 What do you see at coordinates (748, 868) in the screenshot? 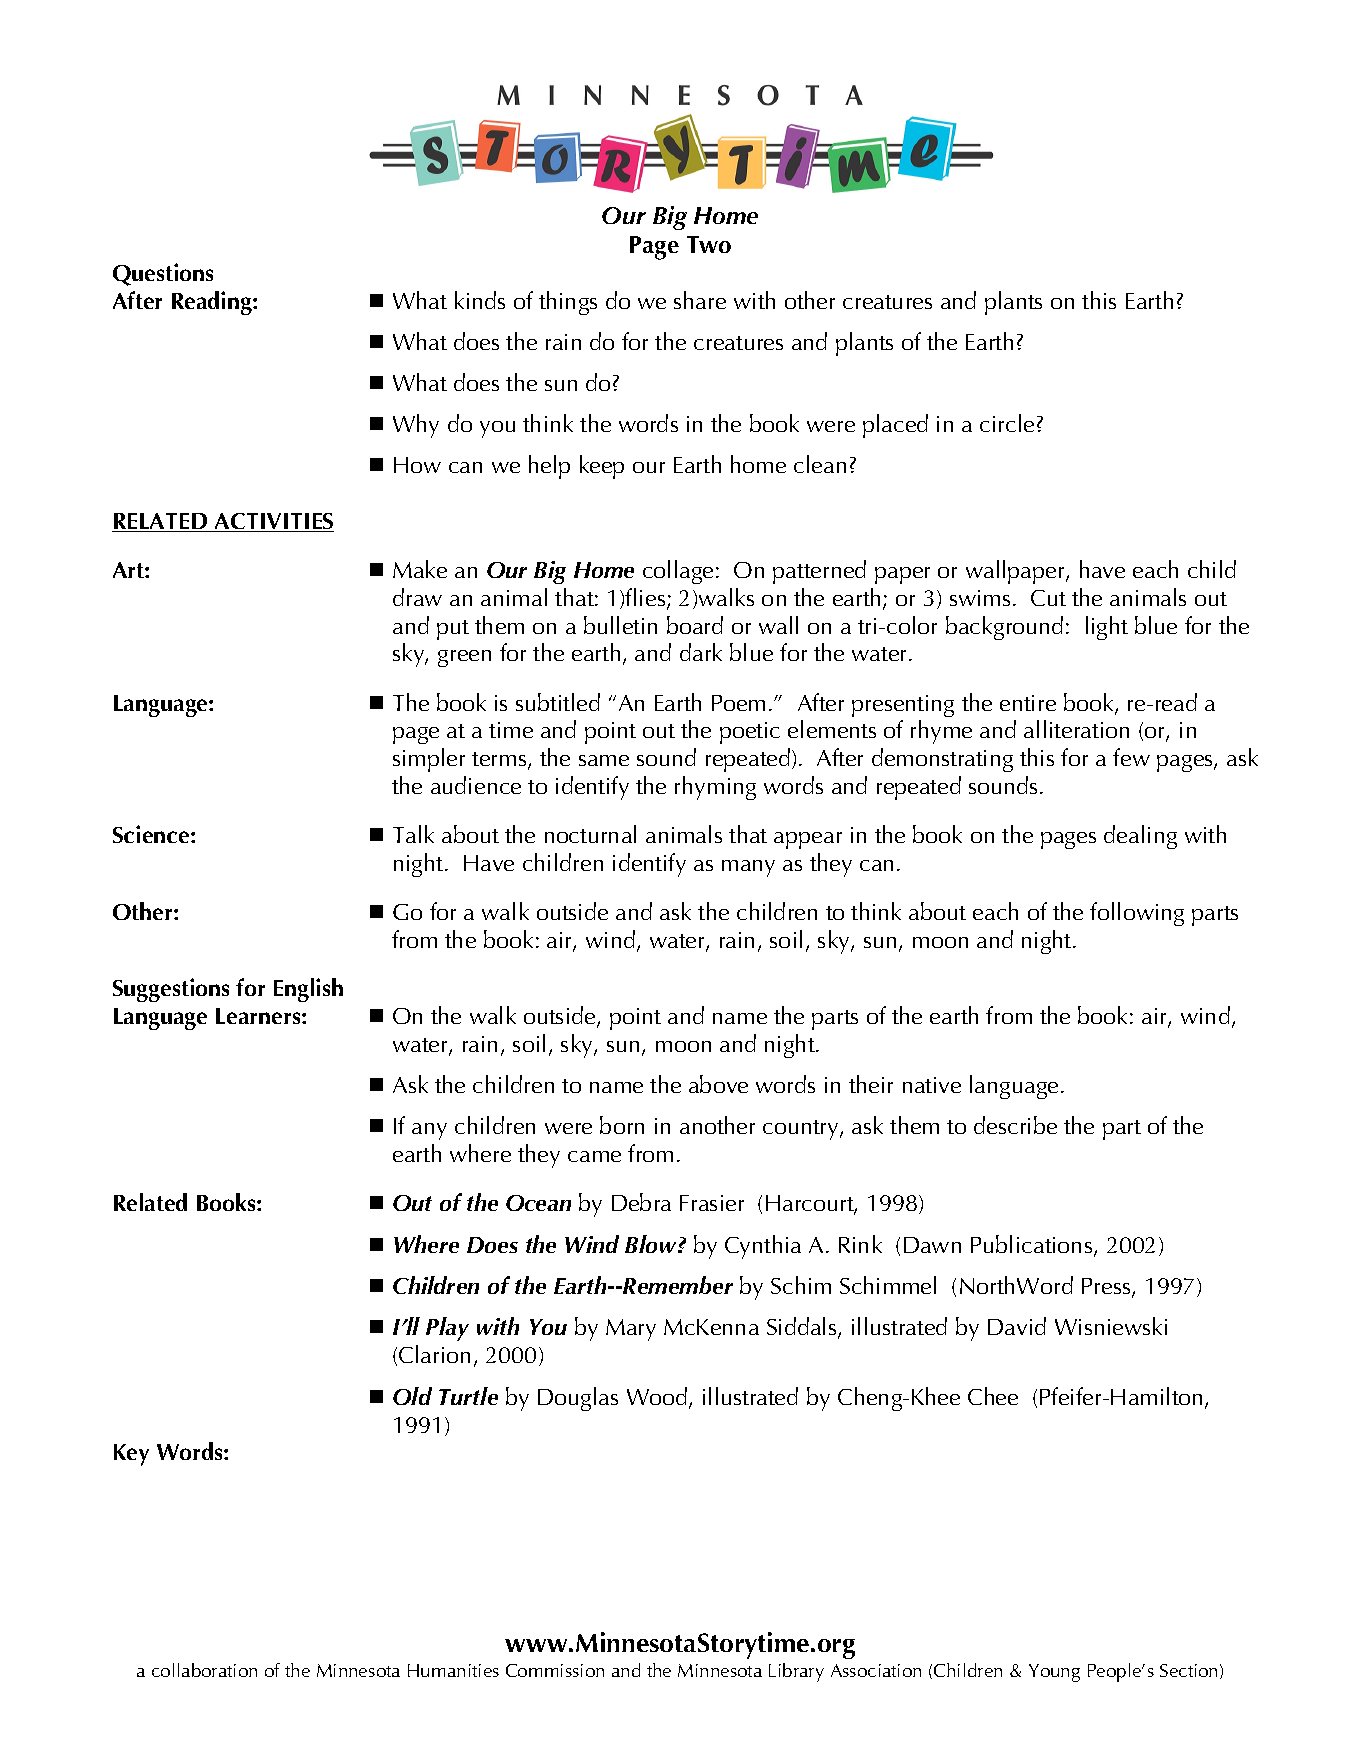
I see `many` at bounding box center [748, 868].
